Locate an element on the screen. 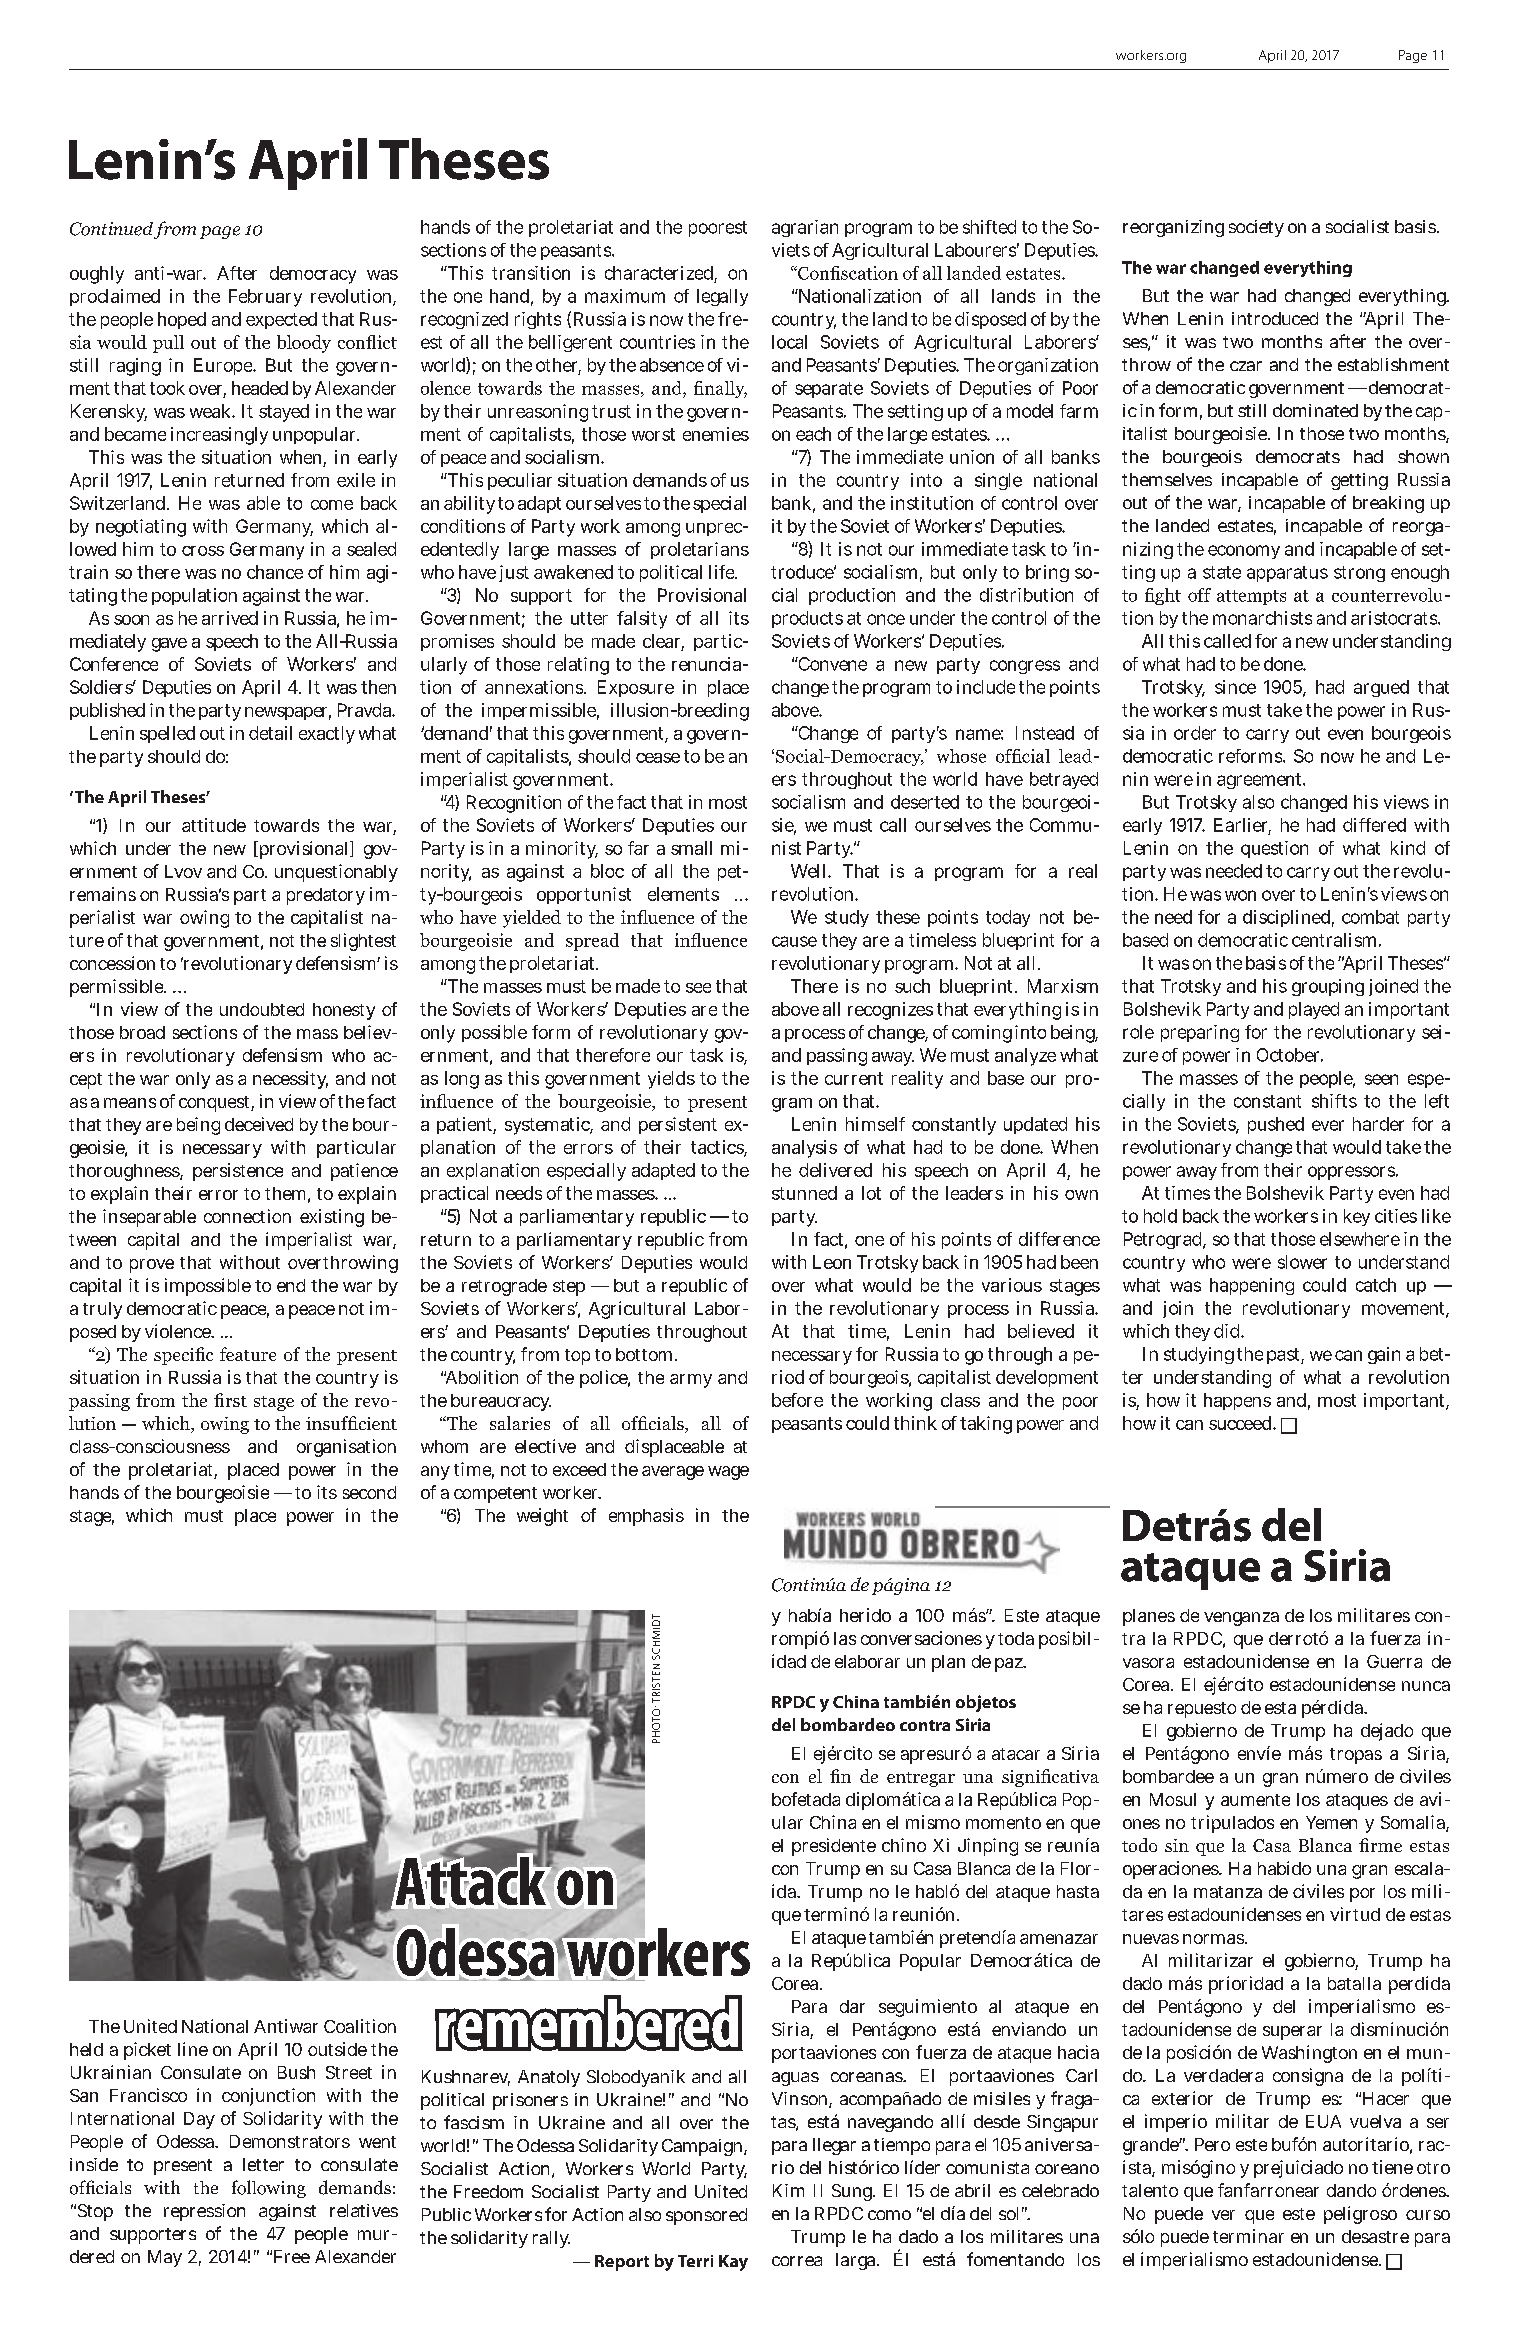 The height and width of the screenshot is (2347, 1519). slower is located at coordinates (1302, 1262).
